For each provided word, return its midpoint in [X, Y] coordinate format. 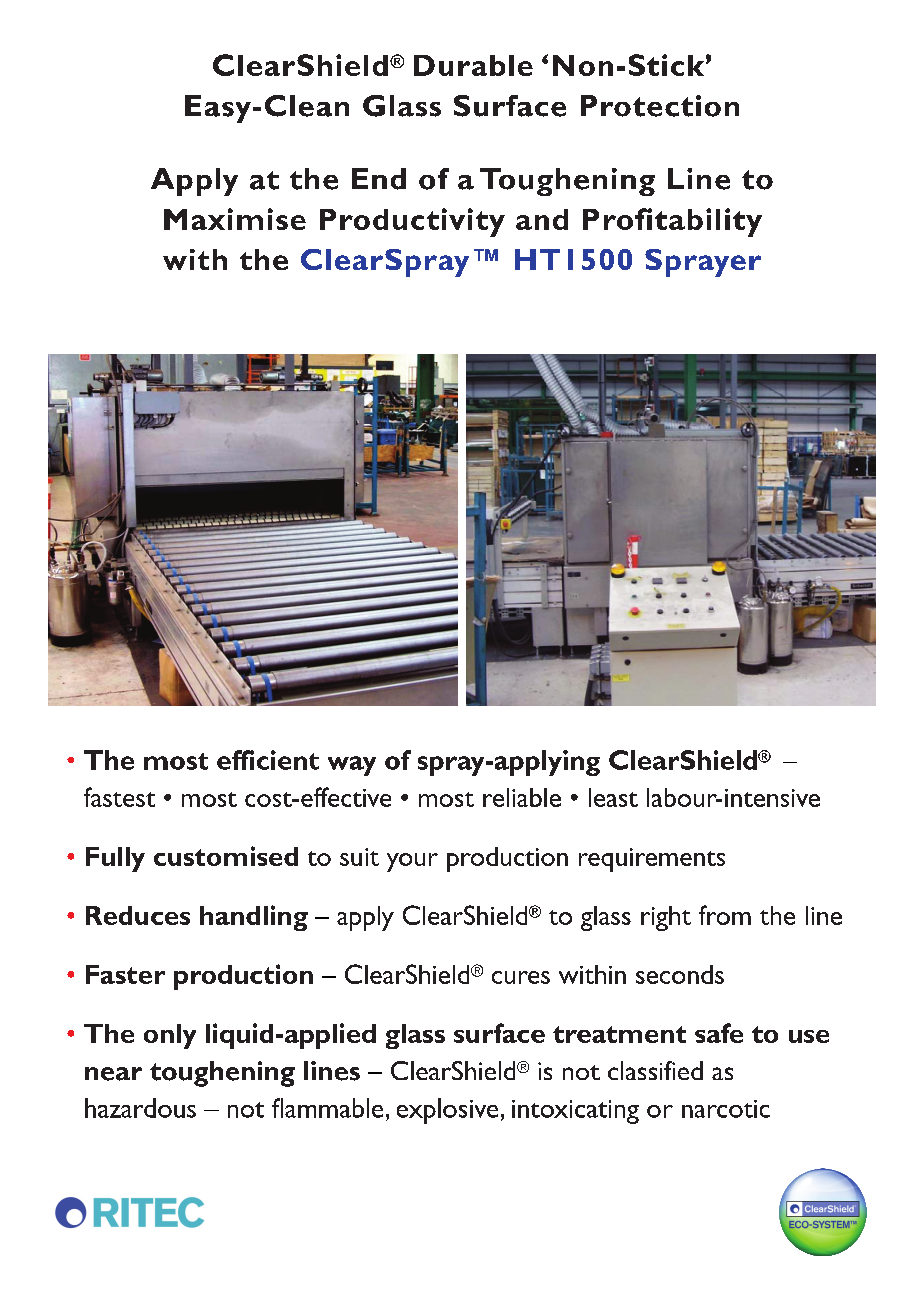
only [170, 1036]
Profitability [672, 222]
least [613, 797]
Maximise [235, 219]
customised [226, 856]
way [352, 766]
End [379, 179]
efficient [268, 760]
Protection [660, 106]
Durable [473, 65]
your [412, 862]
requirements [652, 860]
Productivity [412, 222]
